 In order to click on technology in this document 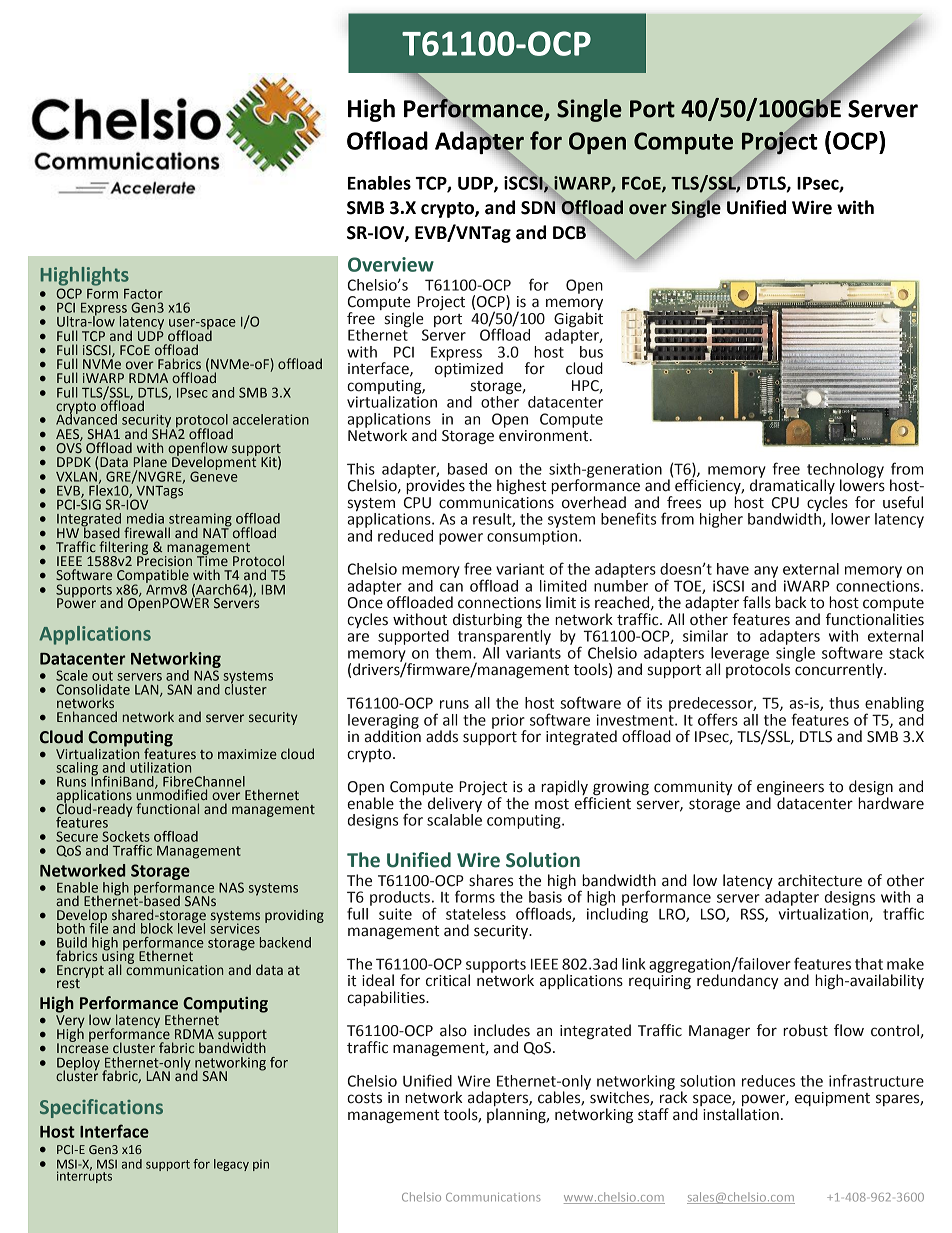, I will do `click(845, 471)`.
